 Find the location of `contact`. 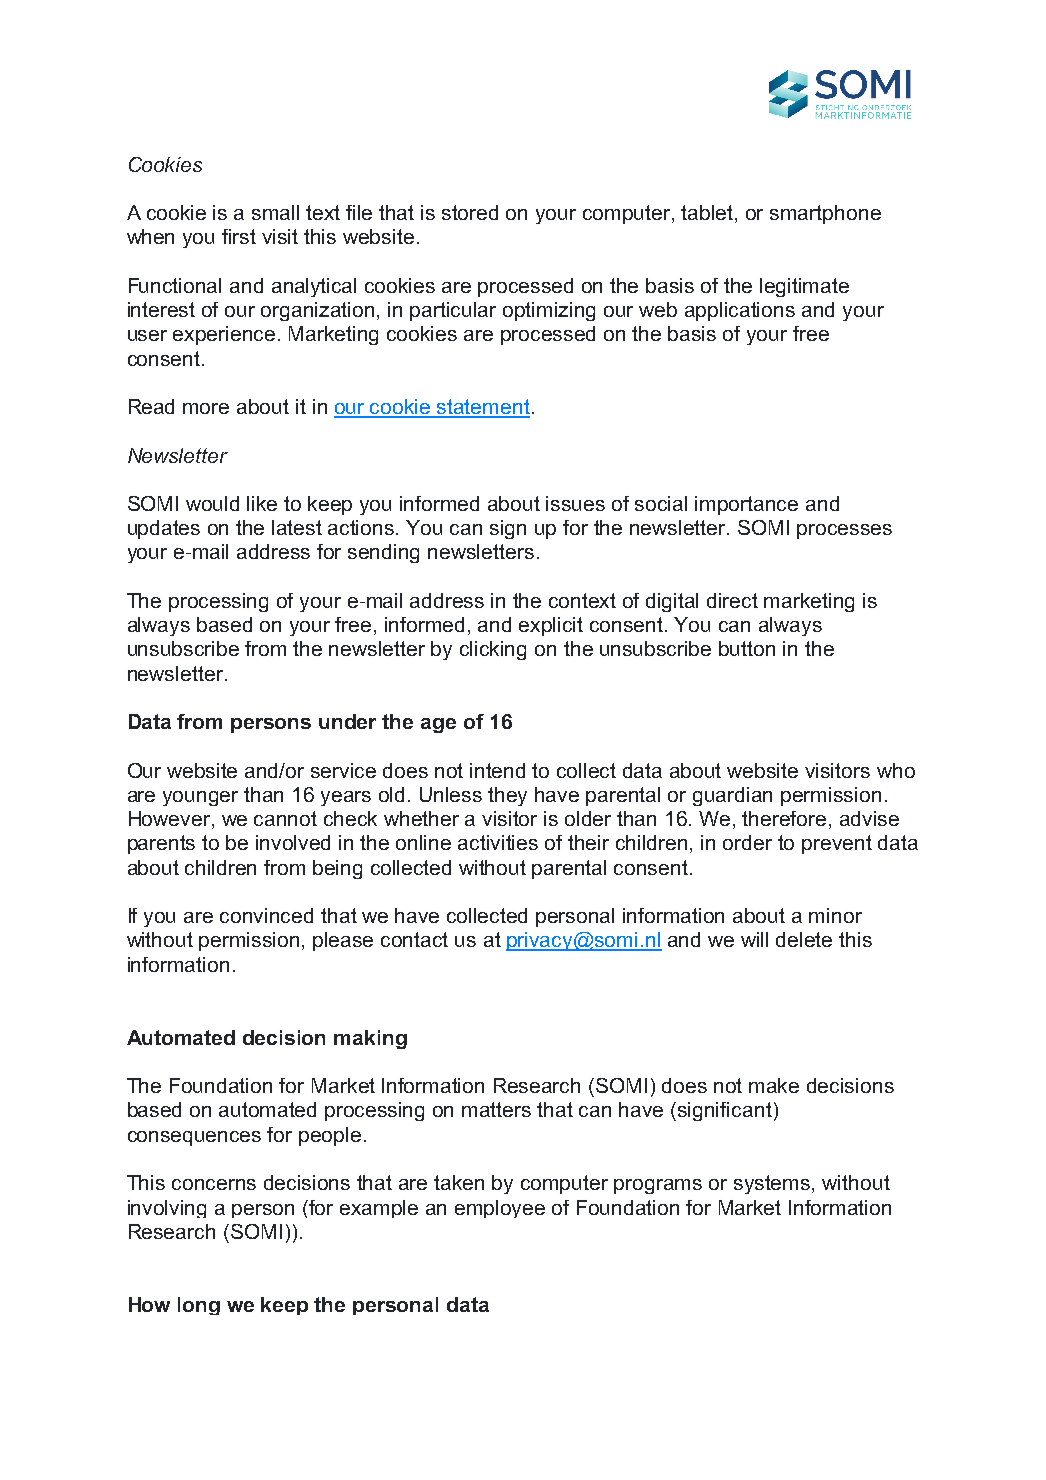

contact is located at coordinates (414, 939).
